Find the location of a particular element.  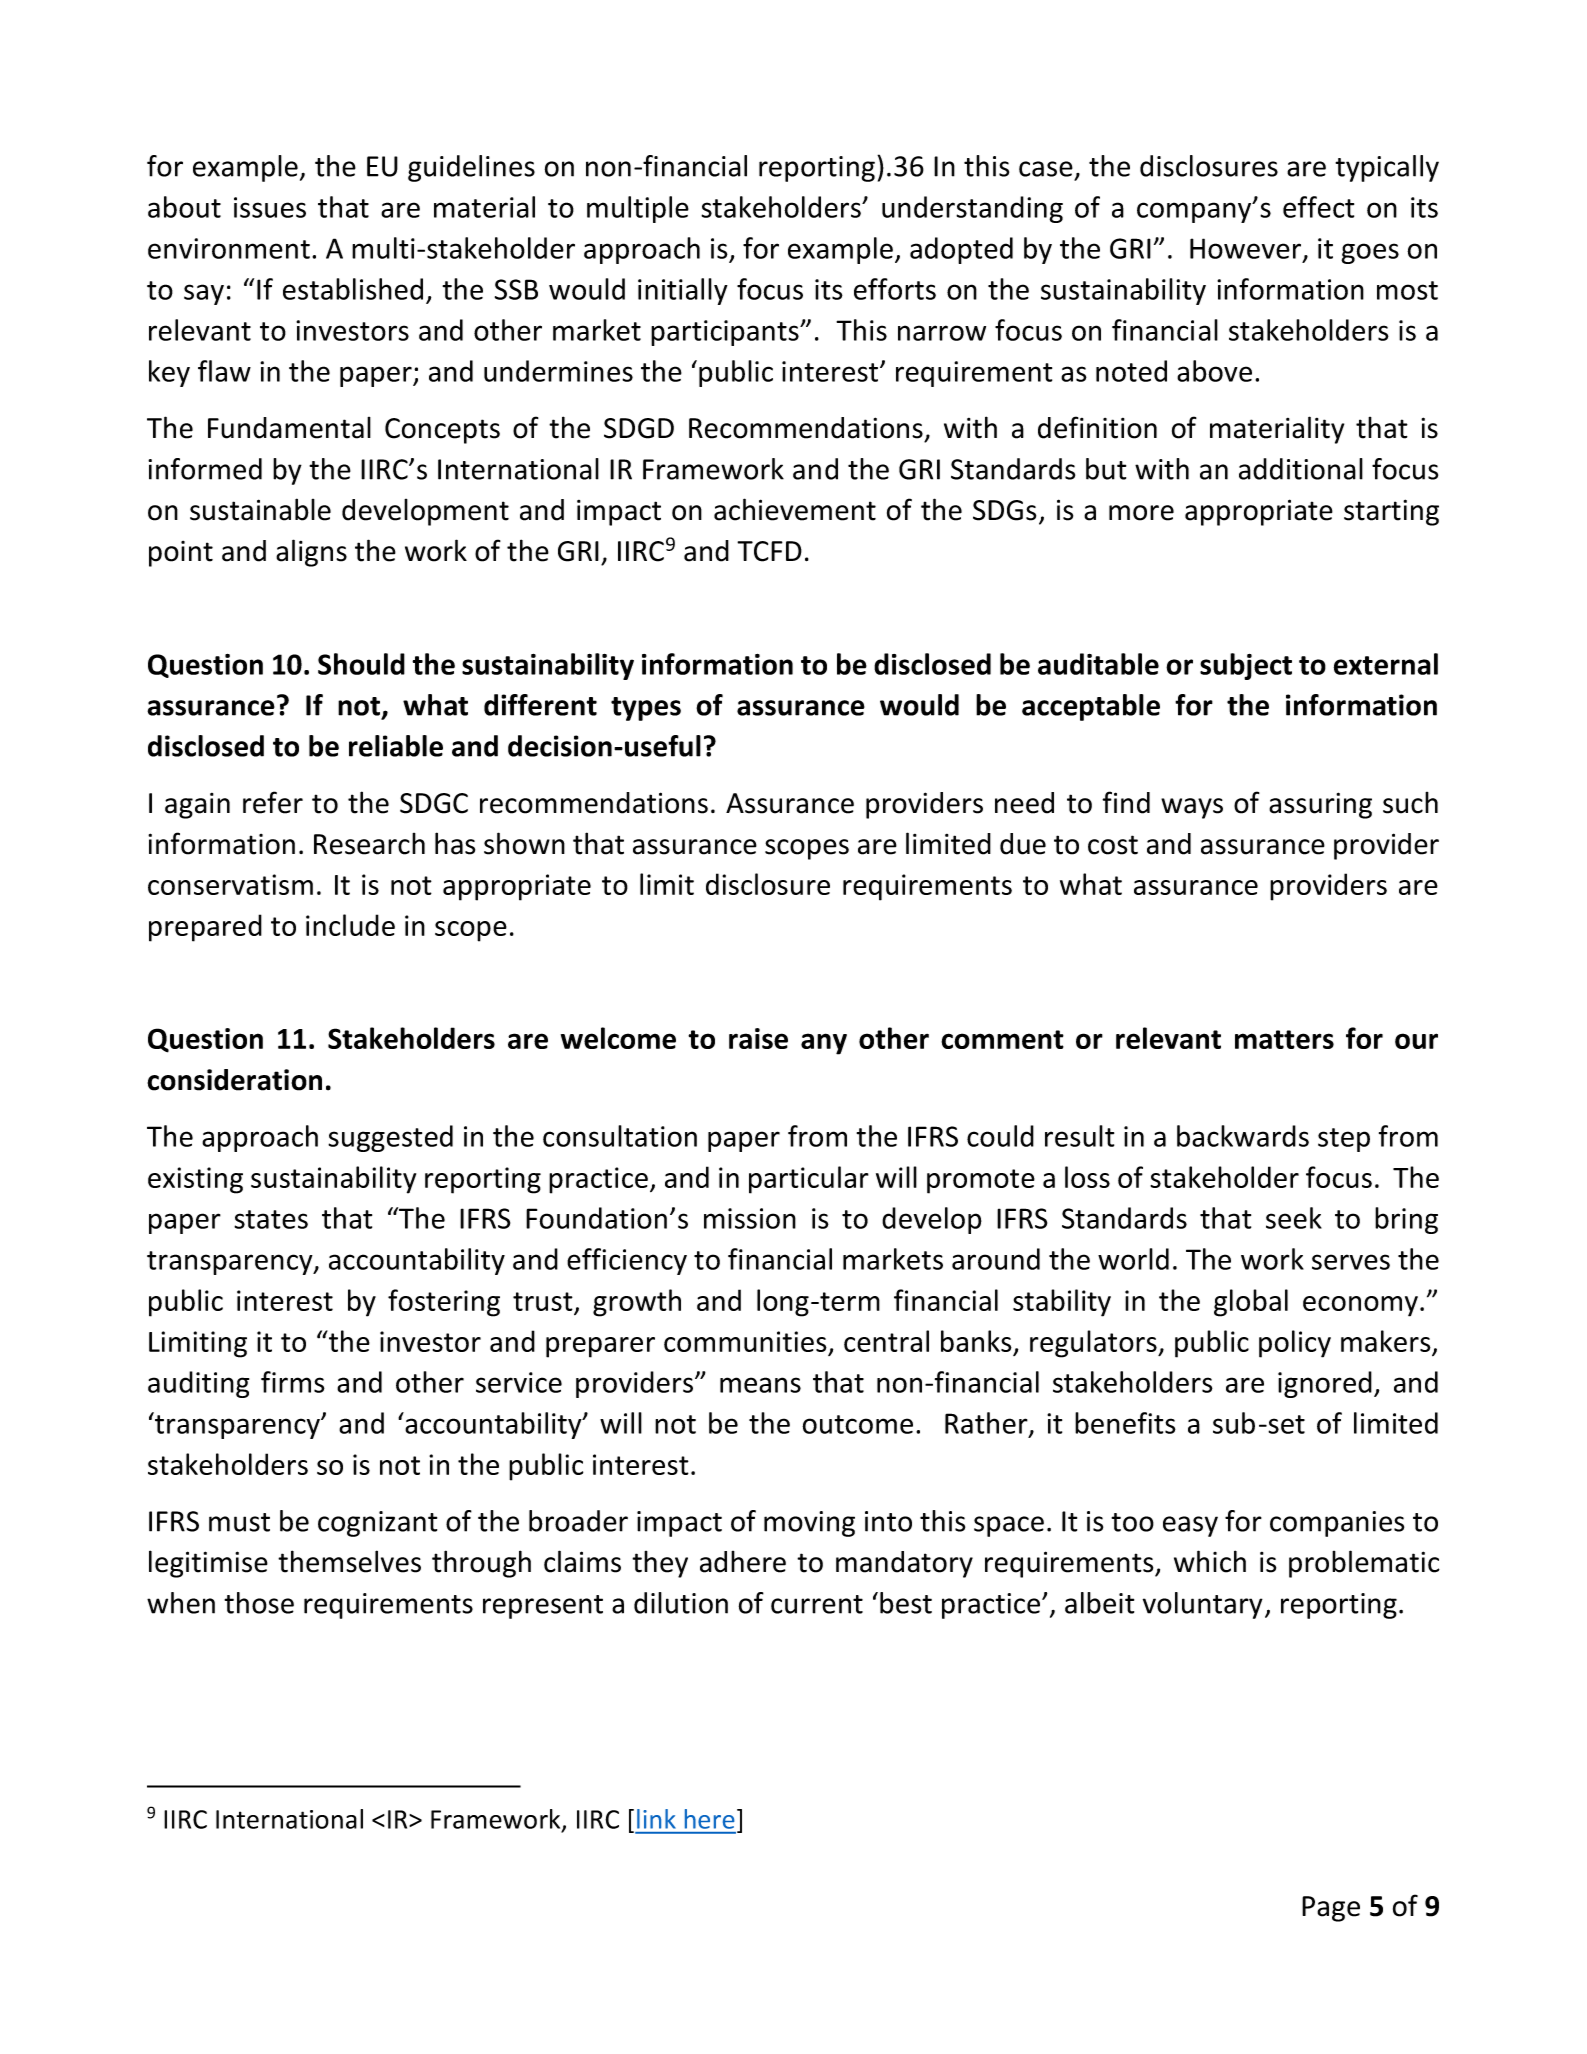

assuring is located at coordinates (1320, 805).
